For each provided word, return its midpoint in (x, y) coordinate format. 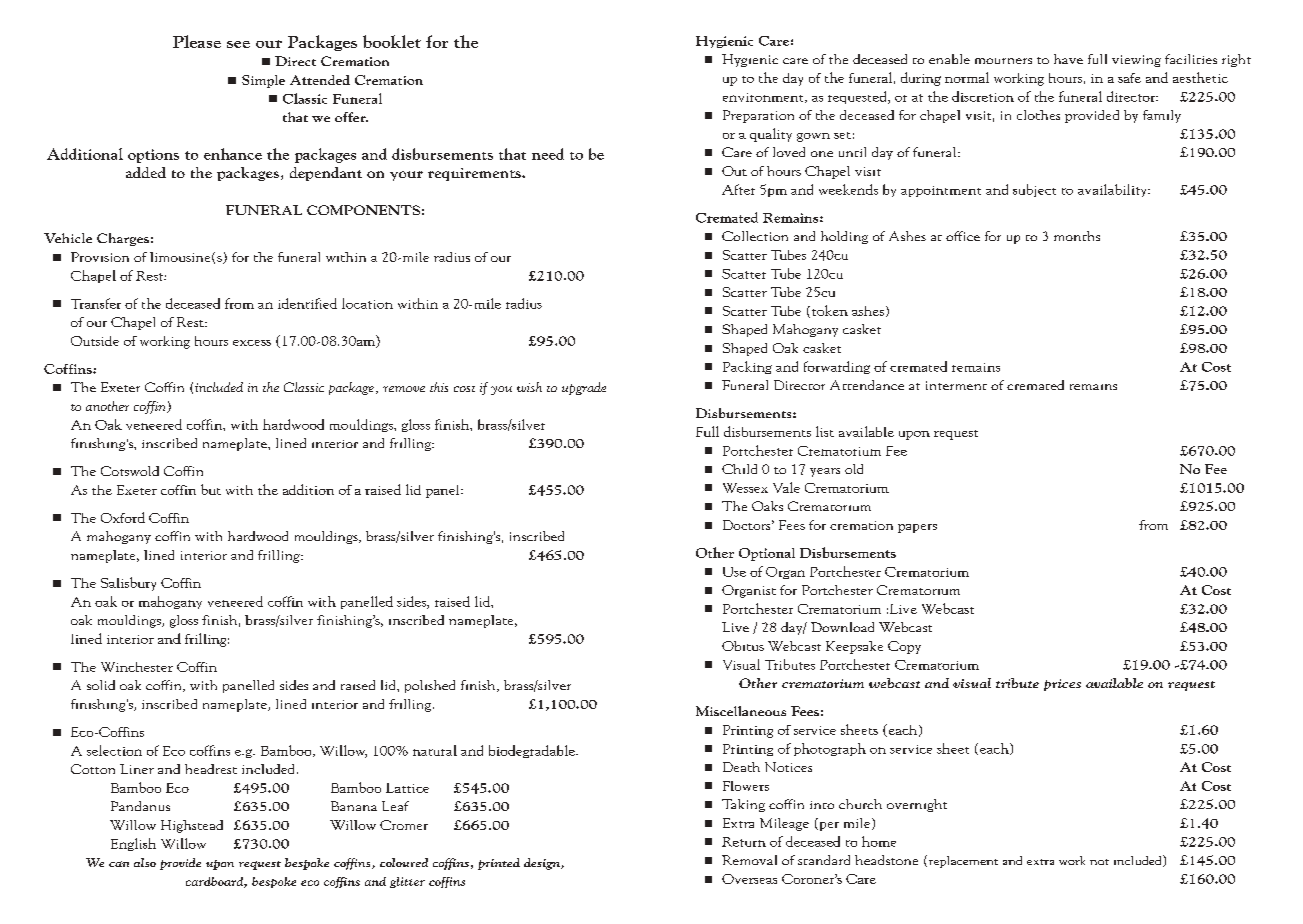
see (238, 44)
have (1068, 59)
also (145, 862)
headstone (886, 860)
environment (764, 98)
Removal (749, 860)
